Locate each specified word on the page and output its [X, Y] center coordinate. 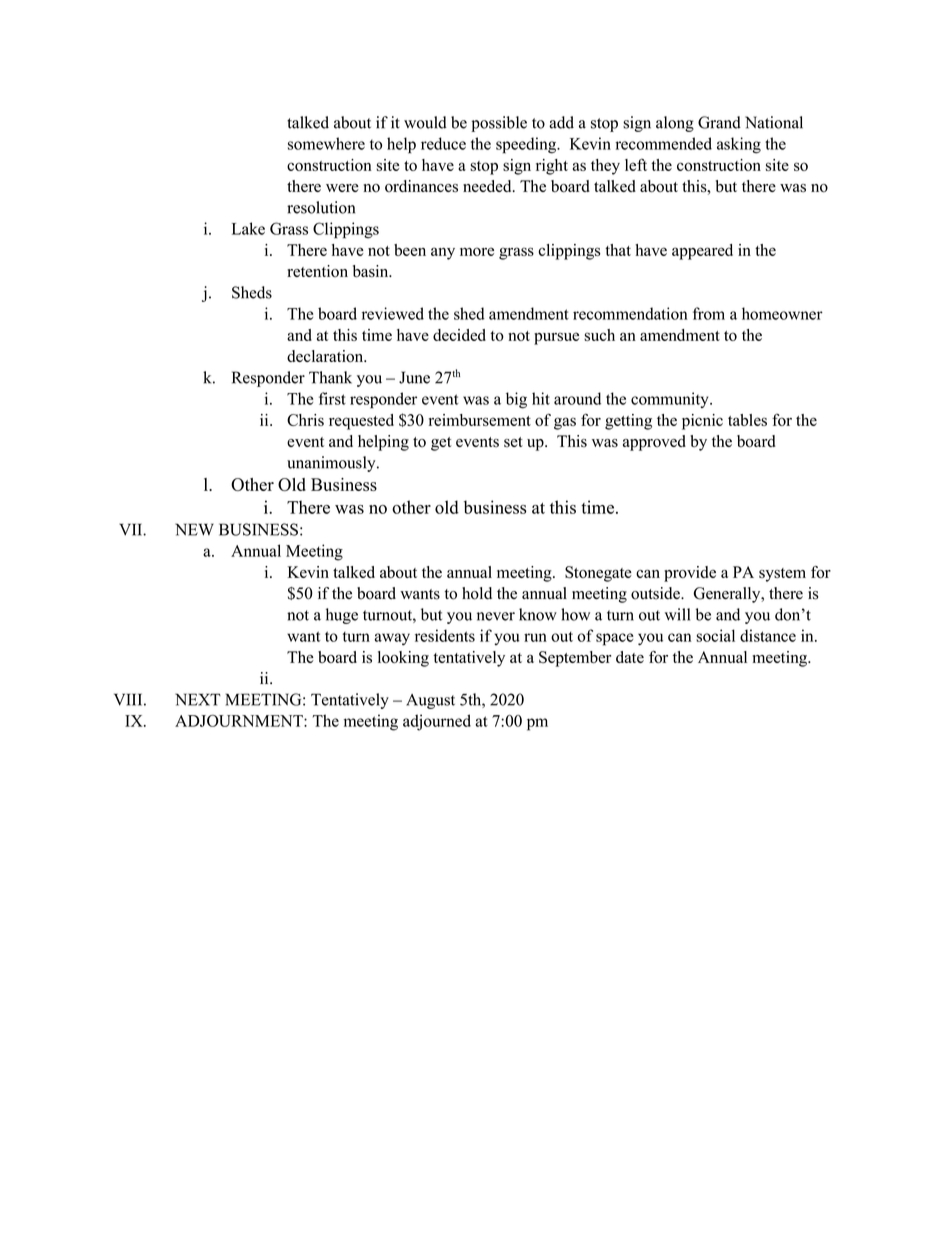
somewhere [326, 143]
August [430, 701]
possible [499, 124]
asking [739, 145]
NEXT [198, 699]
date [630, 657]
